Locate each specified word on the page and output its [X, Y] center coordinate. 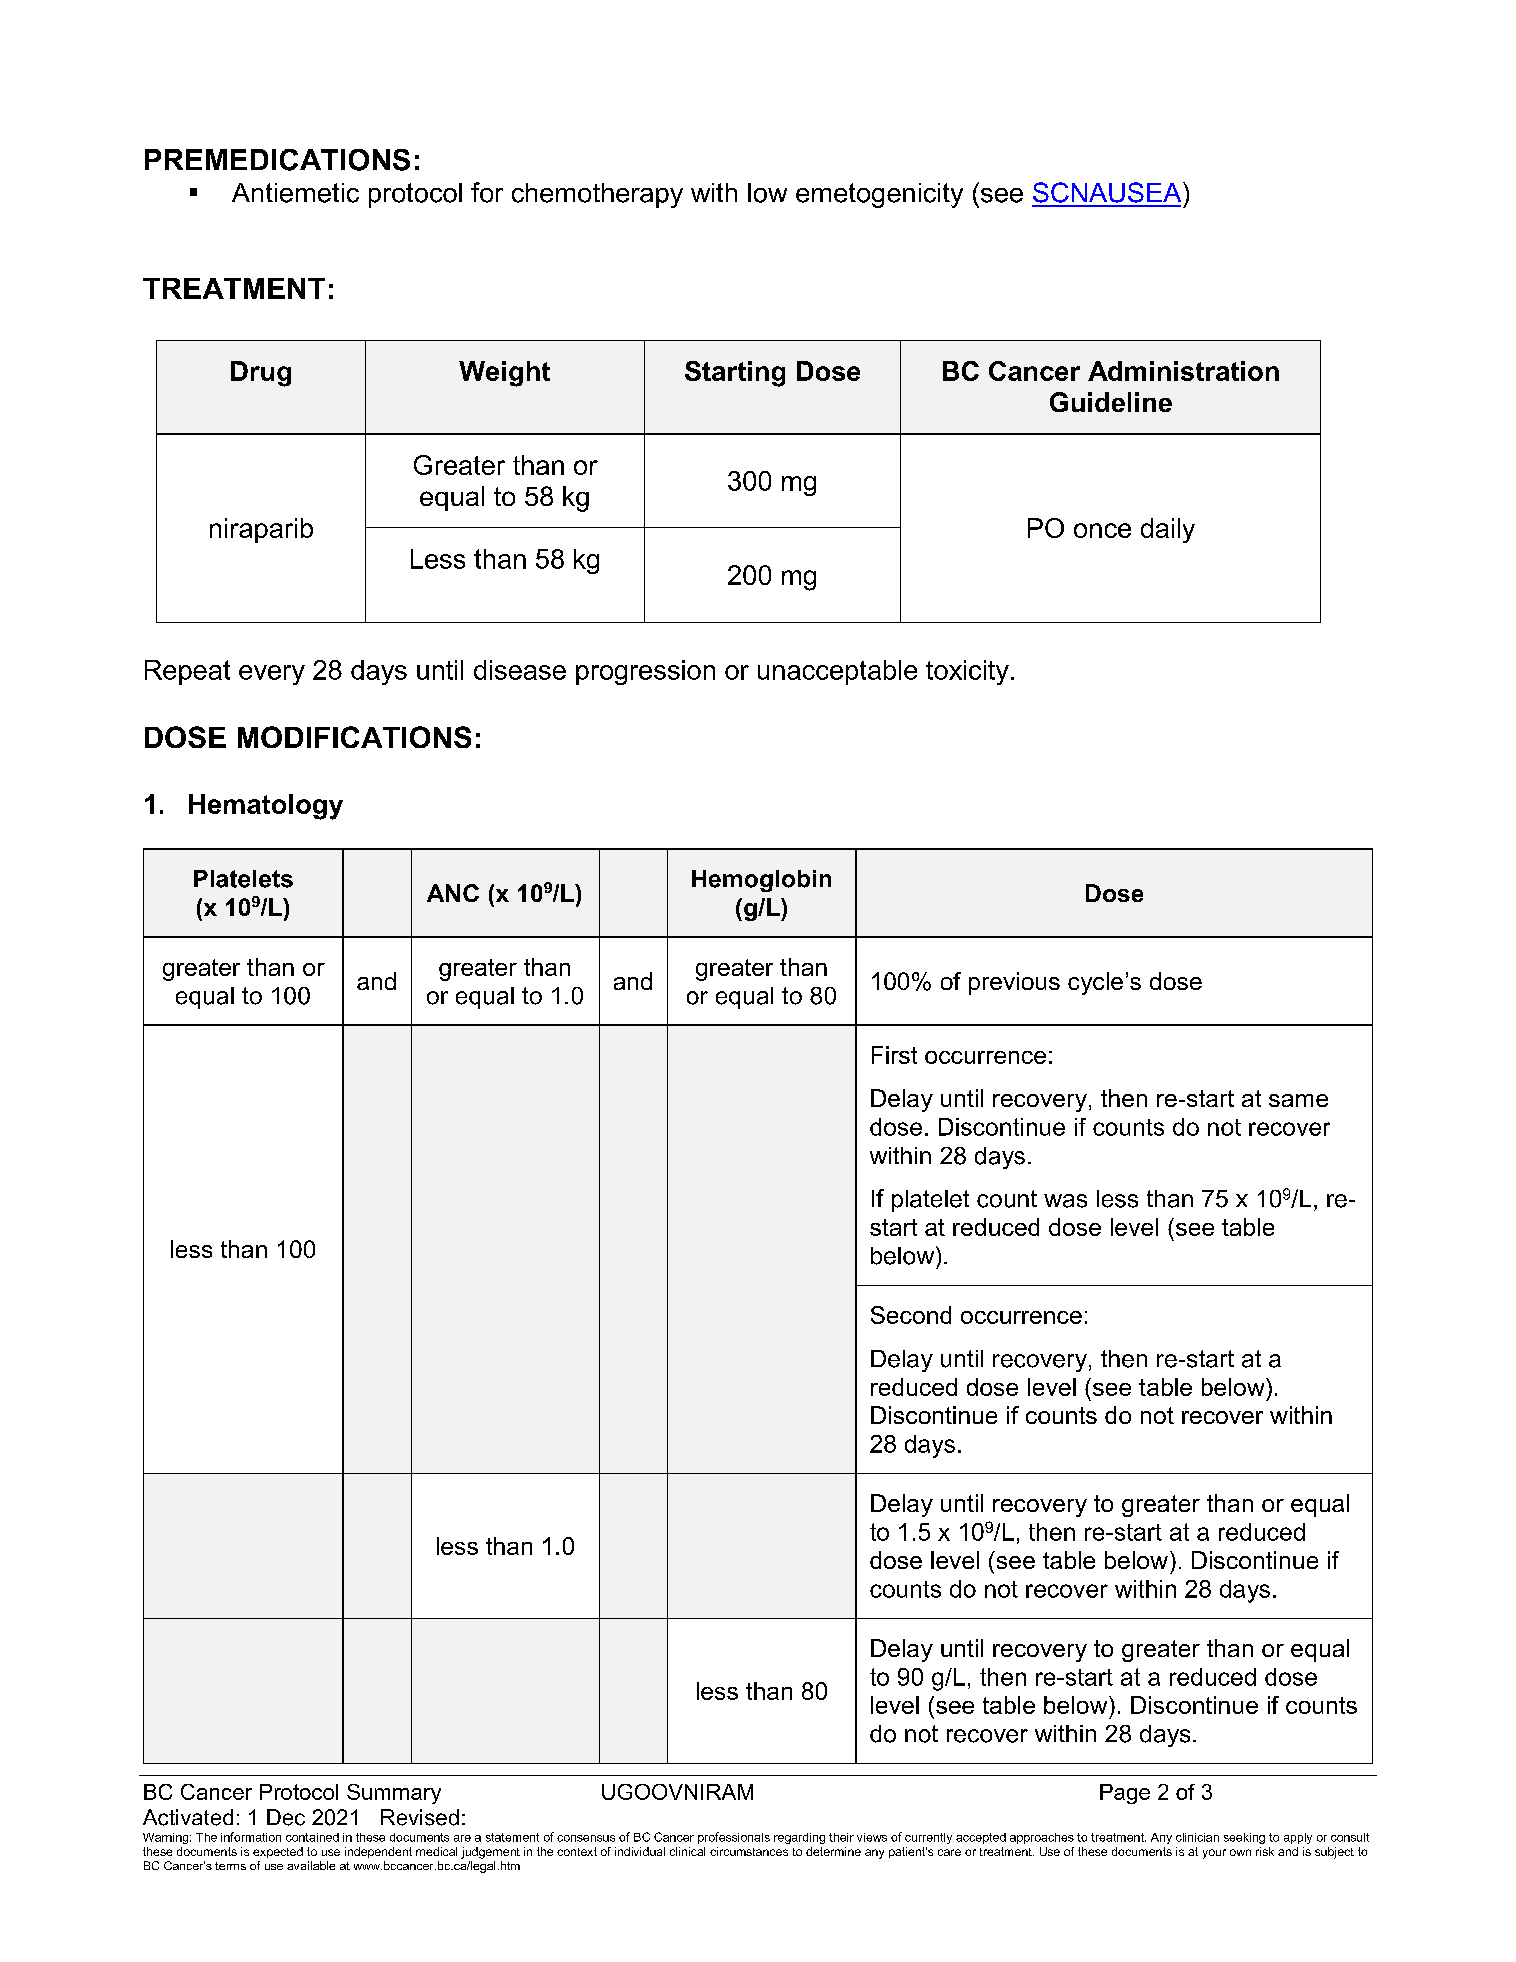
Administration [1183, 371]
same [1298, 1100]
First [894, 1055]
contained [312, 1837]
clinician [1197, 1837]
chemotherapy [597, 195]
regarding [799, 1838]
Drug [261, 374]
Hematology [266, 807]
